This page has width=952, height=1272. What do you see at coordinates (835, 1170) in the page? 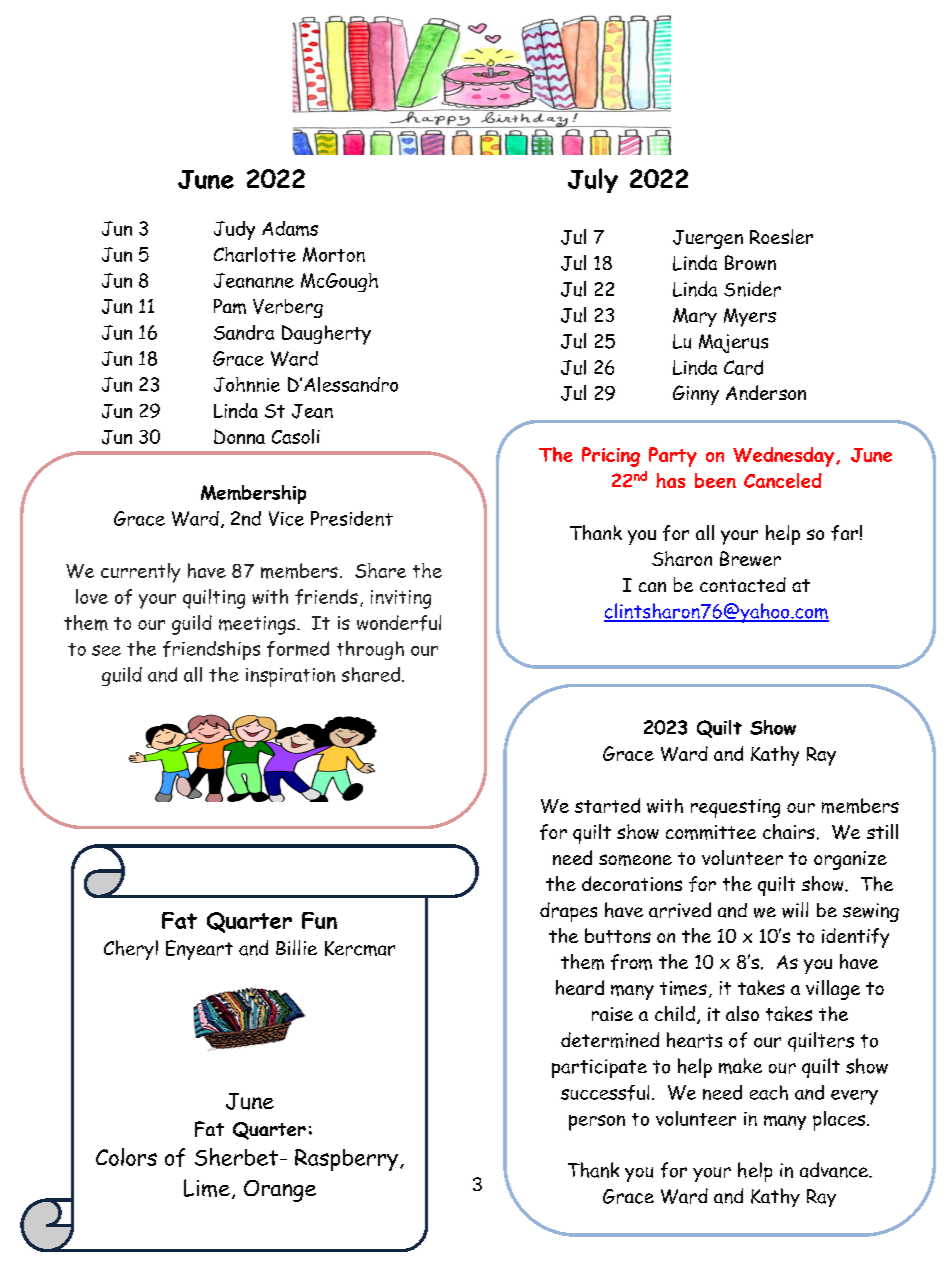
I see `advance` at bounding box center [835, 1170].
